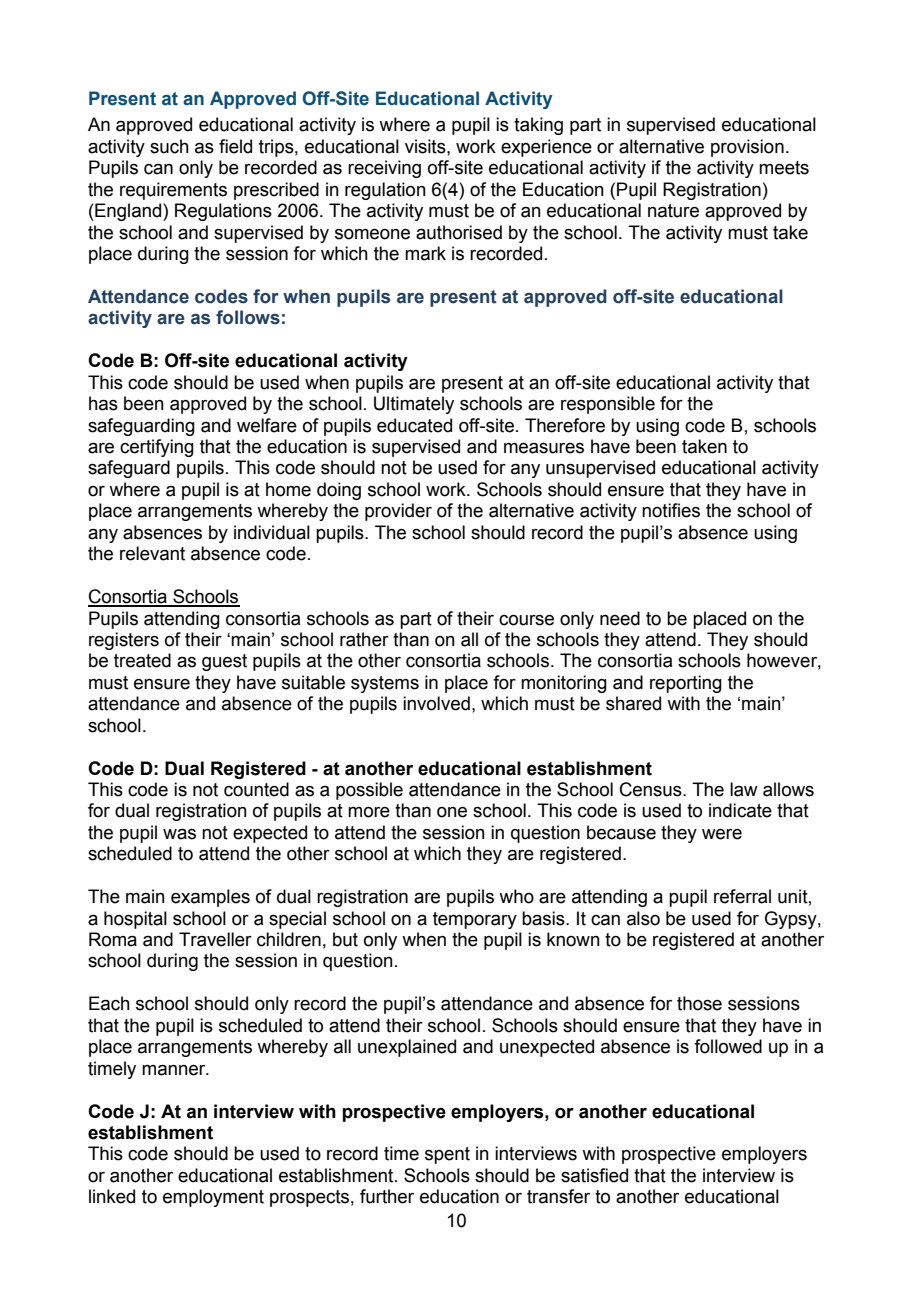  Describe the element at coordinates (747, 148) in the page. I see `provision` at that location.
